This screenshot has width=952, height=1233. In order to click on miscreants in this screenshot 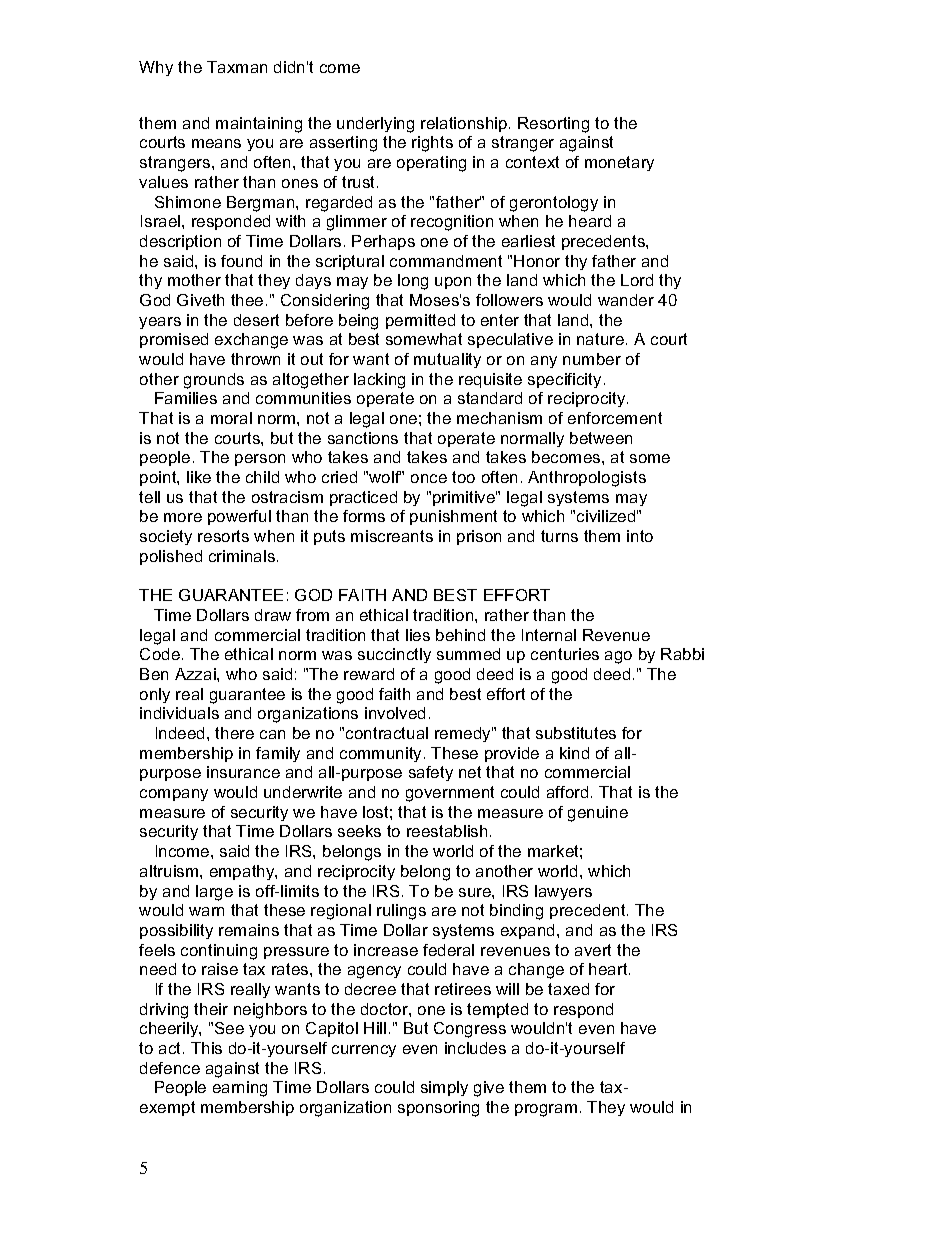, I will do `click(392, 536)`.
